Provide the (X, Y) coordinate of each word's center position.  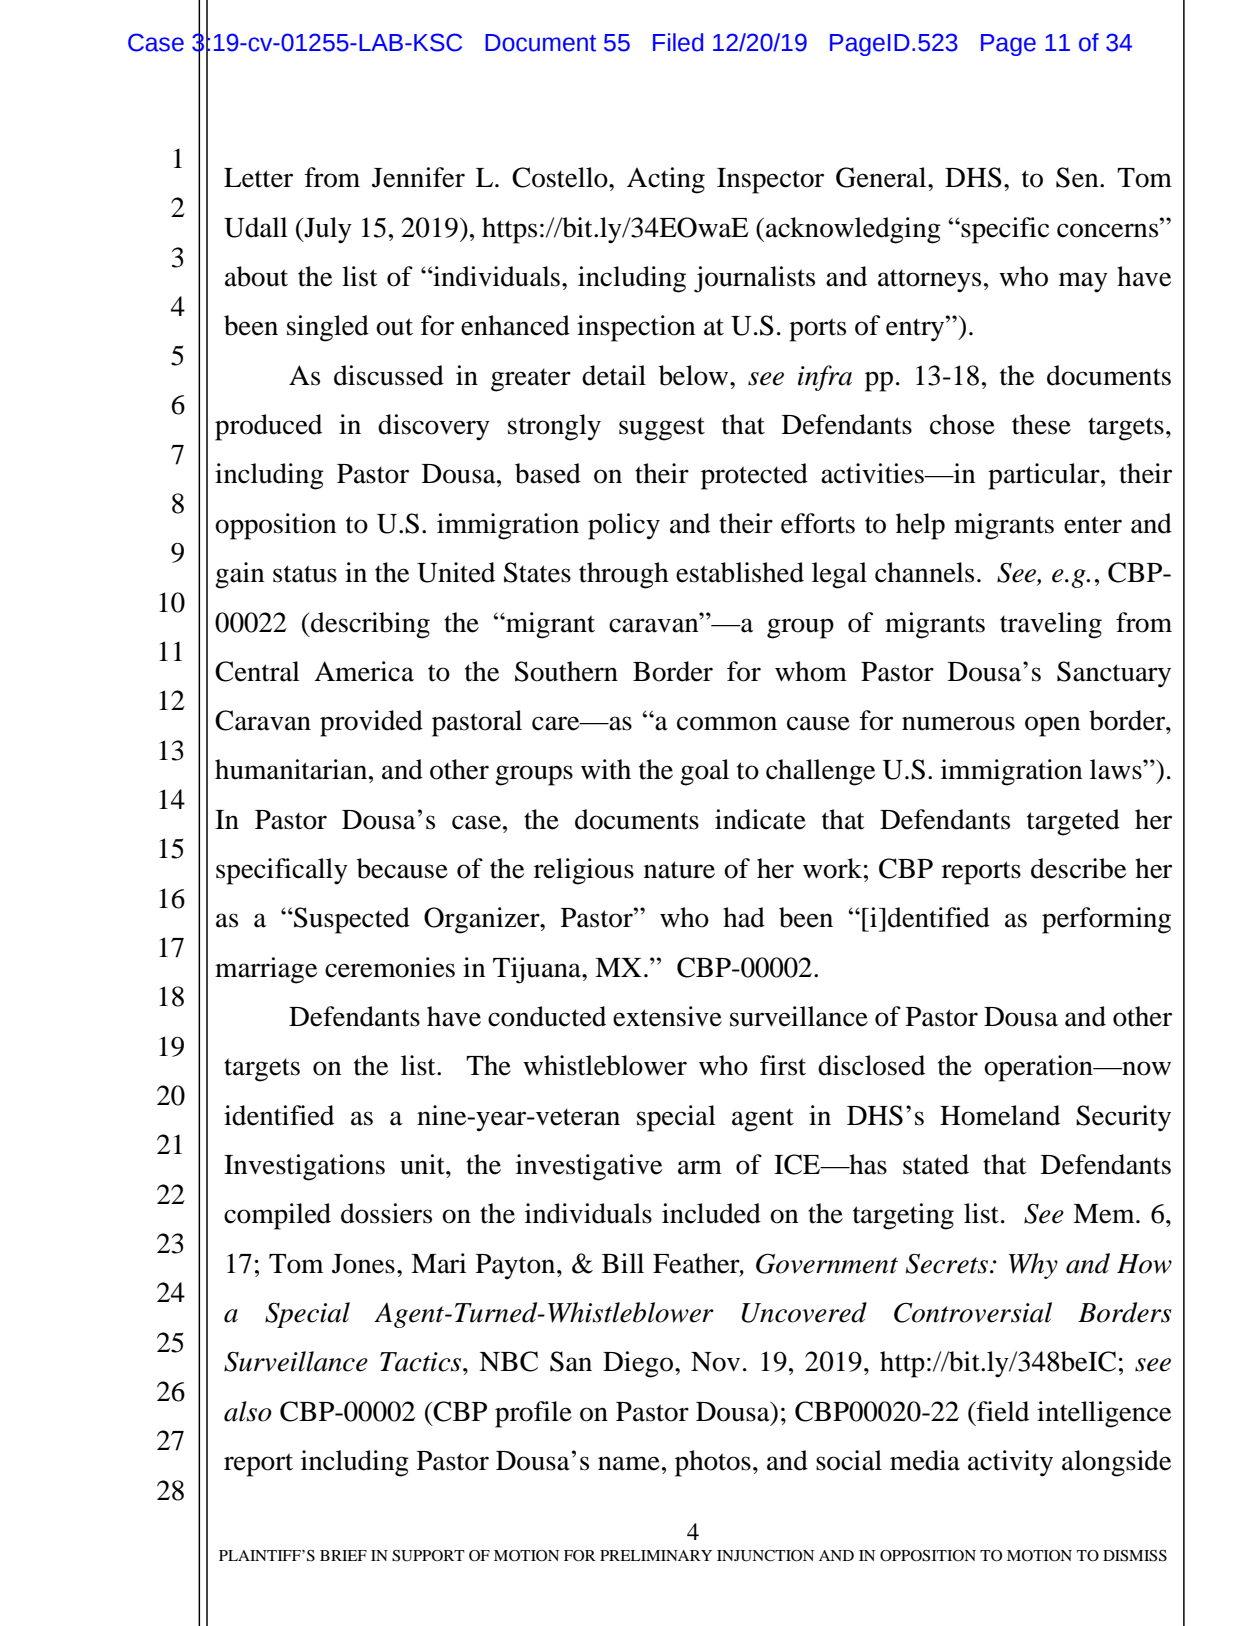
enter (1093, 525)
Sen (1078, 177)
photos (713, 1463)
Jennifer (418, 177)
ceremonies (390, 967)
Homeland (1000, 1115)
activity (1010, 1463)
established (740, 572)
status (305, 574)
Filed (678, 42)
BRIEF (343, 1555)
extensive (667, 1016)
